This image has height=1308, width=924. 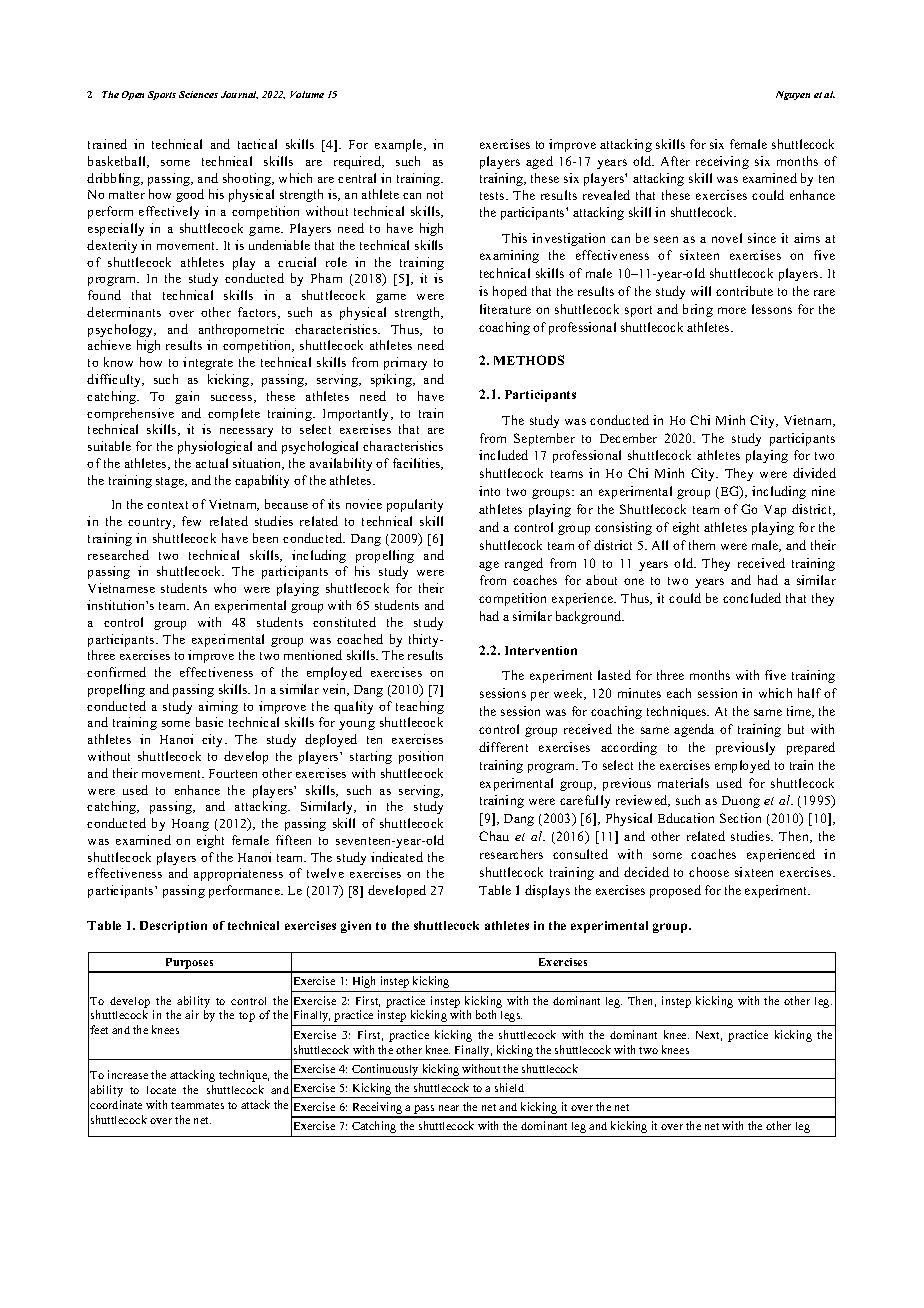 What do you see at coordinates (503, 455) in the image?
I see `included` at bounding box center [503, 455].
